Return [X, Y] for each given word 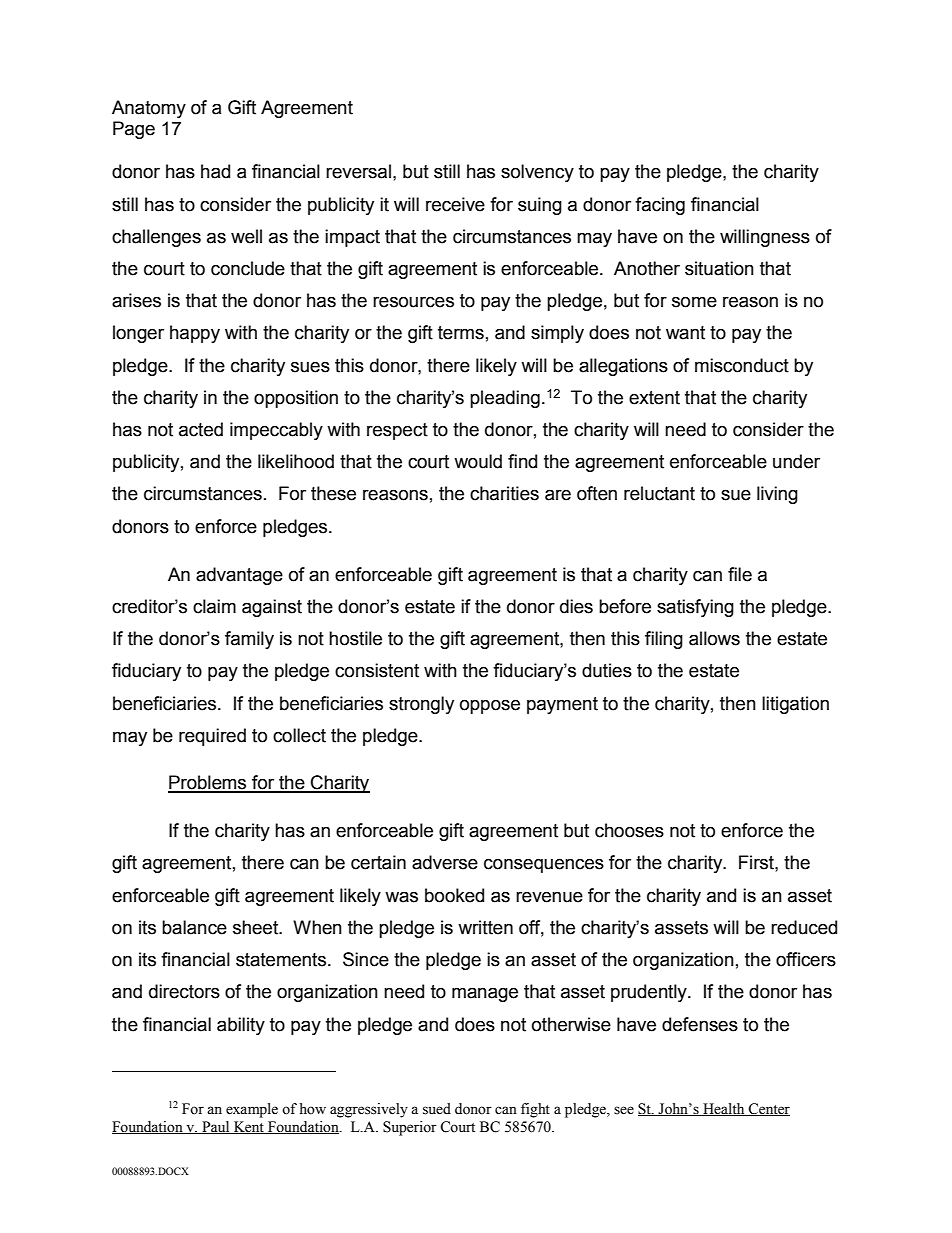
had [215, 171]
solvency [537, 173]
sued [437, 1109]
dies [576, 606]
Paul [216, 1127]
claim [214, 606]
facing [660, 206]
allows [714, 638]
